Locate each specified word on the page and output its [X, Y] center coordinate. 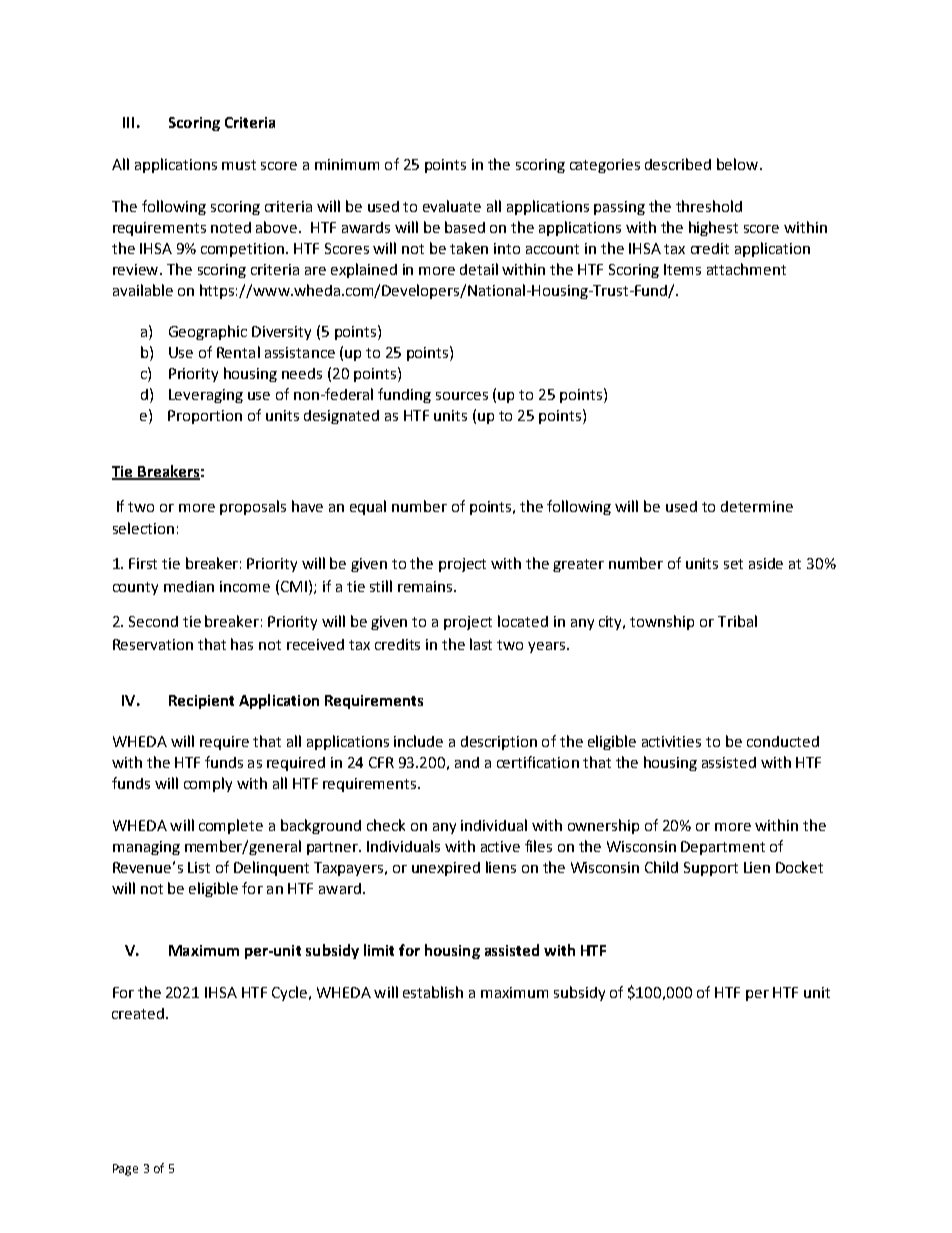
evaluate [452, 206]
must [239, 165]
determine [757, 506]
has [242, 644]
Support [711, 869]
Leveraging [206, 396]
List [199, 867]
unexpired [446, 869]
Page [125, 1170]
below [739, 164]
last [481, 644]
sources [462, 396]
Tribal [737, 621]
